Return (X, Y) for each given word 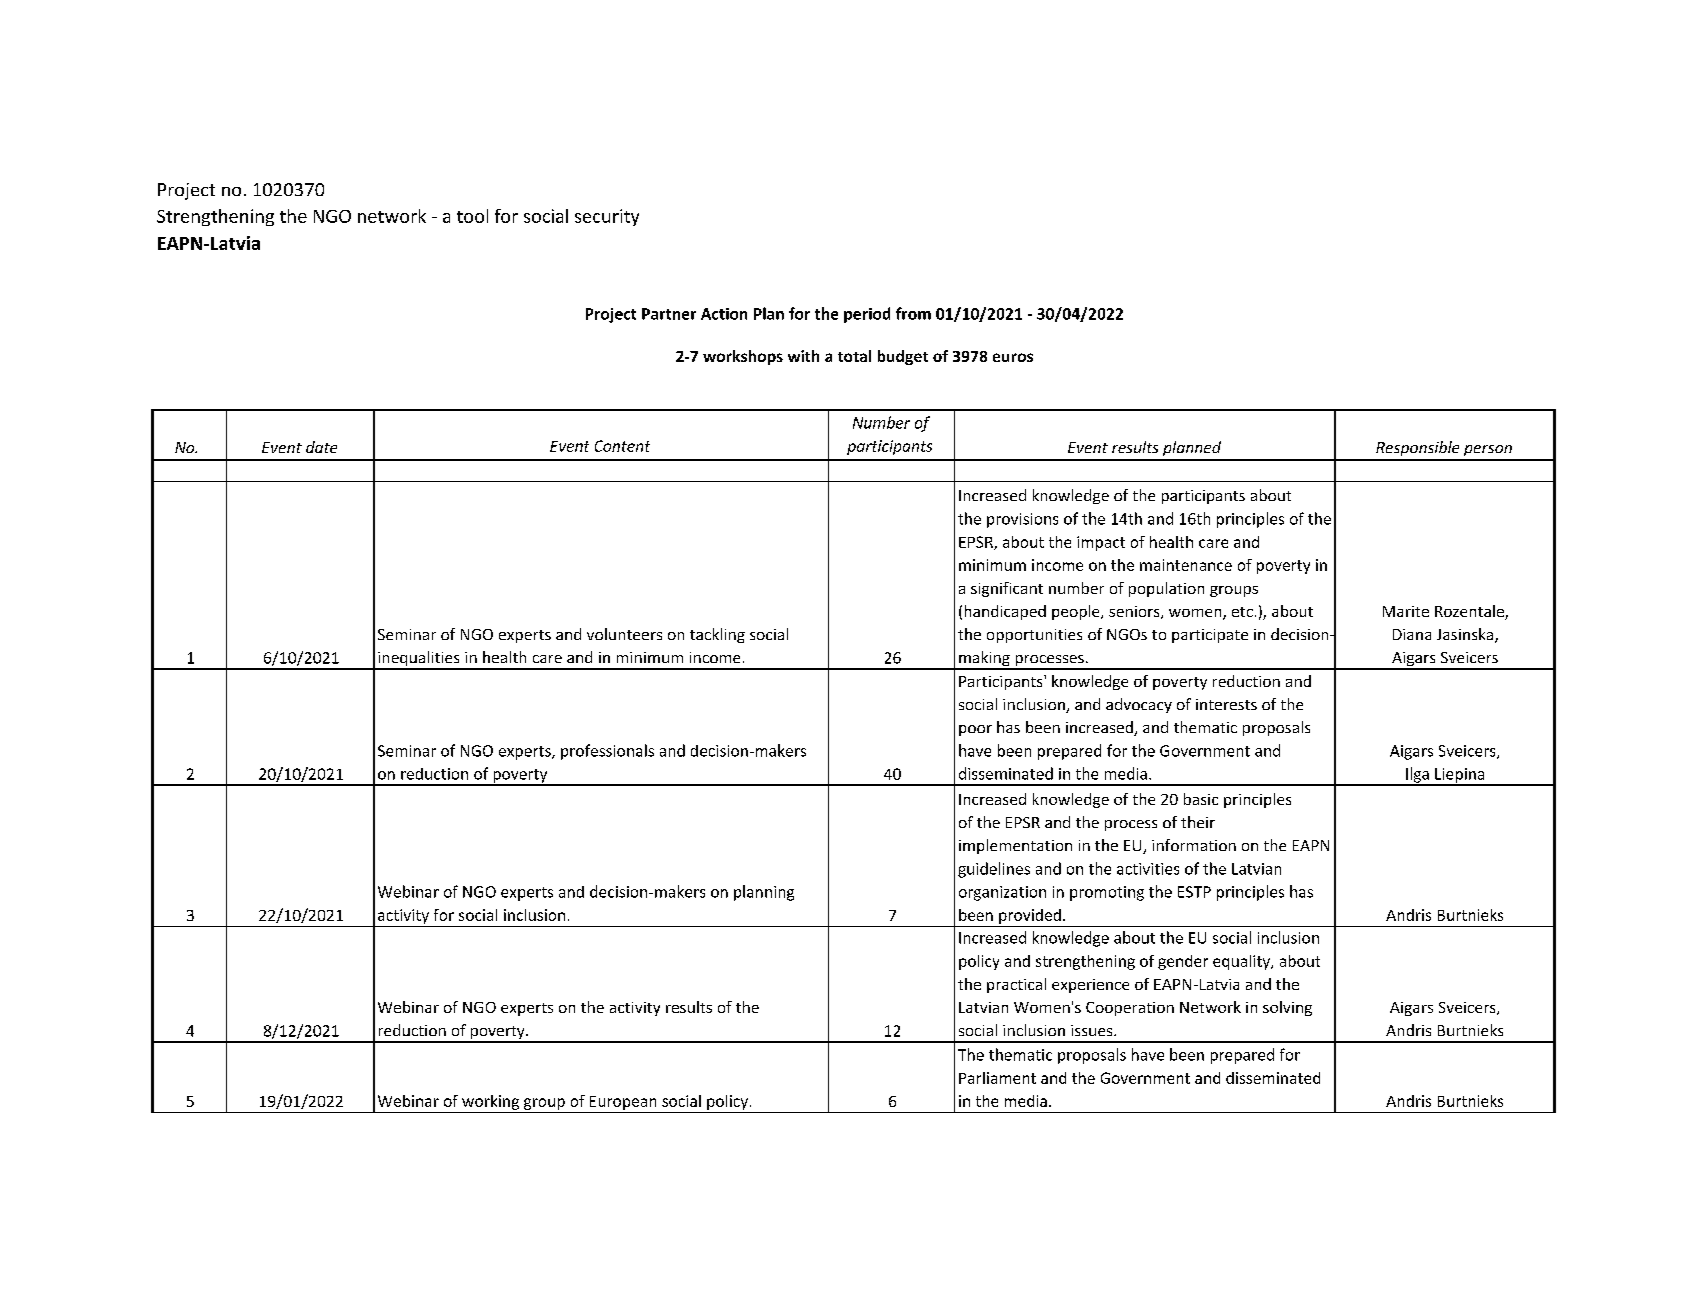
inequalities (419, 660)
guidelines (994, 870)
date (321, 447)
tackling (717, 635)
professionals (607, 752)
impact (1101, 543)
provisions (1022, 520)
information (1194, 845)
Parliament (997, 1078)
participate (1210, 636)
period (867, 315)
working (490, 1102)
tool (472, 216)
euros (1013, 357)
